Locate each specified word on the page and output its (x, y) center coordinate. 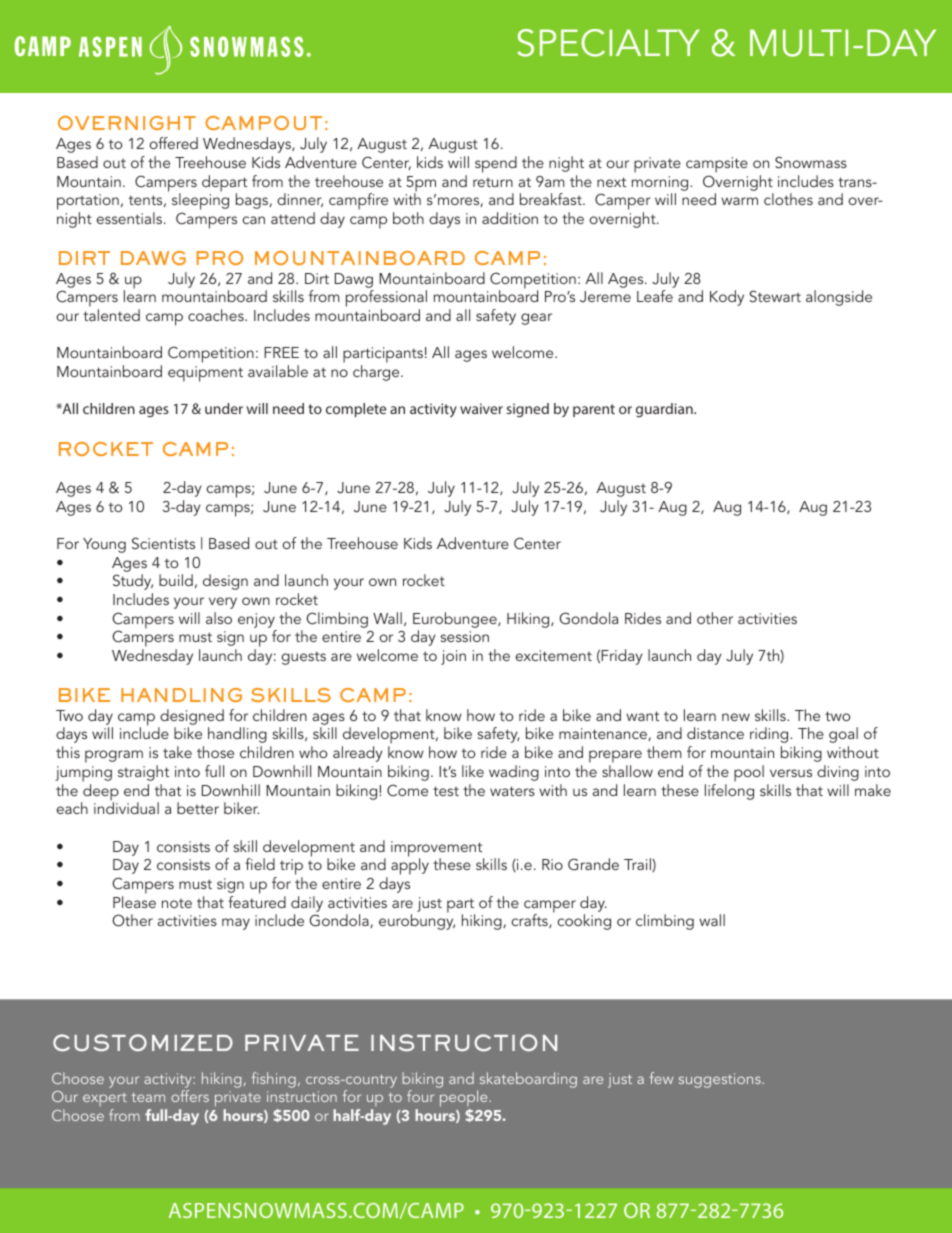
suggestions (721, 1080)
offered (173, 143)
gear (536, 319)
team (148, 1097)
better (198, 808)
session (465, 636)
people (465, 1100)
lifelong (729, 792)
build (176, 580)
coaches (217, 315)
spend (496, 164)
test (446, 791)
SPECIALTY (608, 43)
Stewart (775, 296)
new (736, 717)
